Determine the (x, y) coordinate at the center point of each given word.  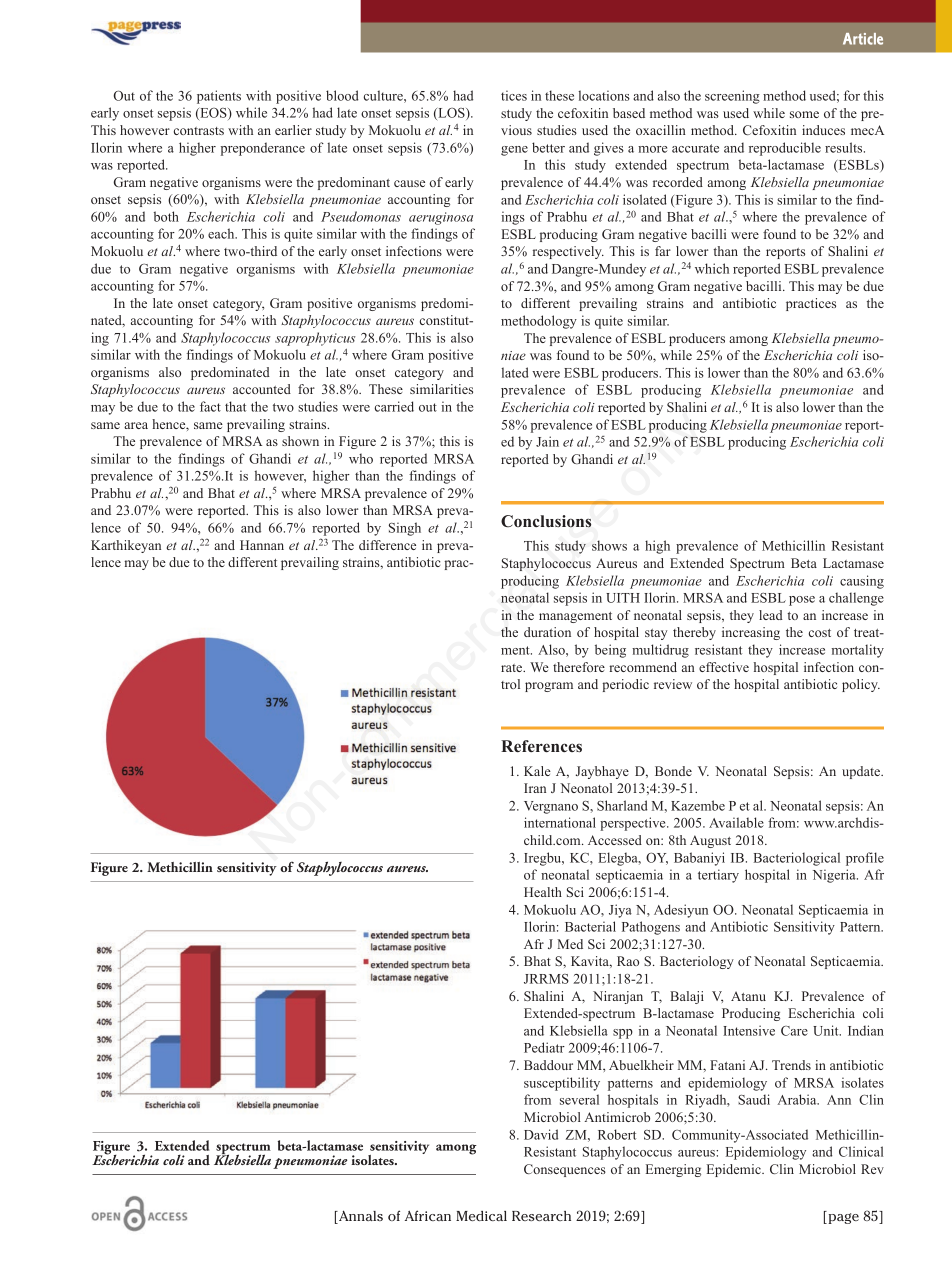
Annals (360, 1217)
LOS (451, 114)
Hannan (262, 545)
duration (547, 632)
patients (219, 97)
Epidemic (735, 1170)
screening (732, 97)
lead (771, 615)
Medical (481, 1216)
